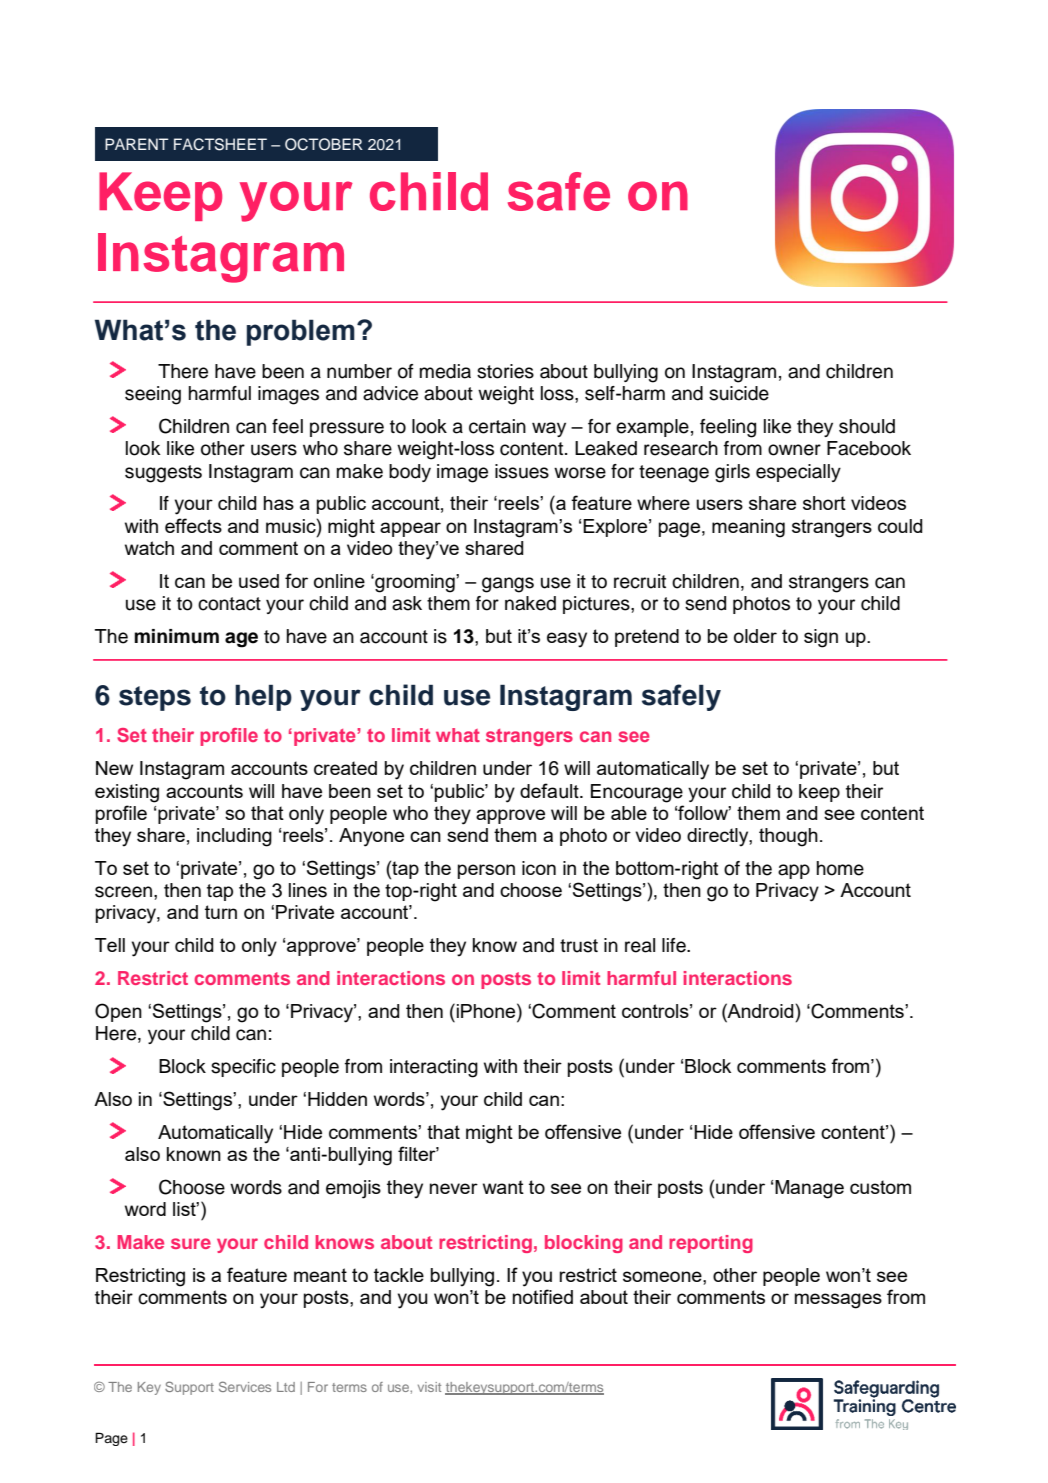 The height and width of the screenshot is (1483, 1048). What do you see at coordinates (748, 528) in the screenshot?
I see `meaning` at bounding box center [748, 528].
